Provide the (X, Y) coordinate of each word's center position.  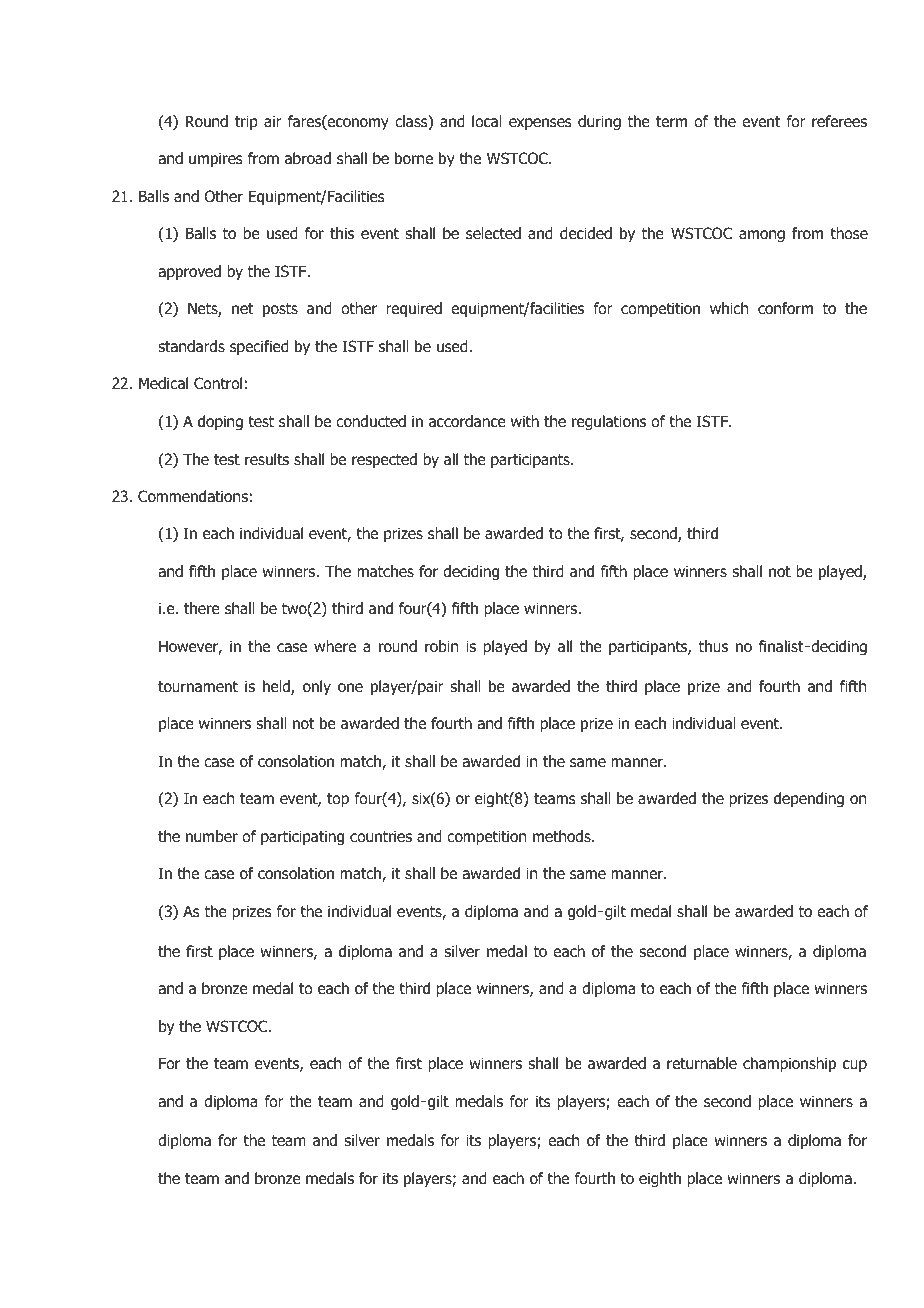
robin (441, 646)
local (487, 121)
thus (713, 646)
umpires (216, 159)
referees (839, 121)
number (212, 836)
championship (789, 1064)
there (202, 608)
